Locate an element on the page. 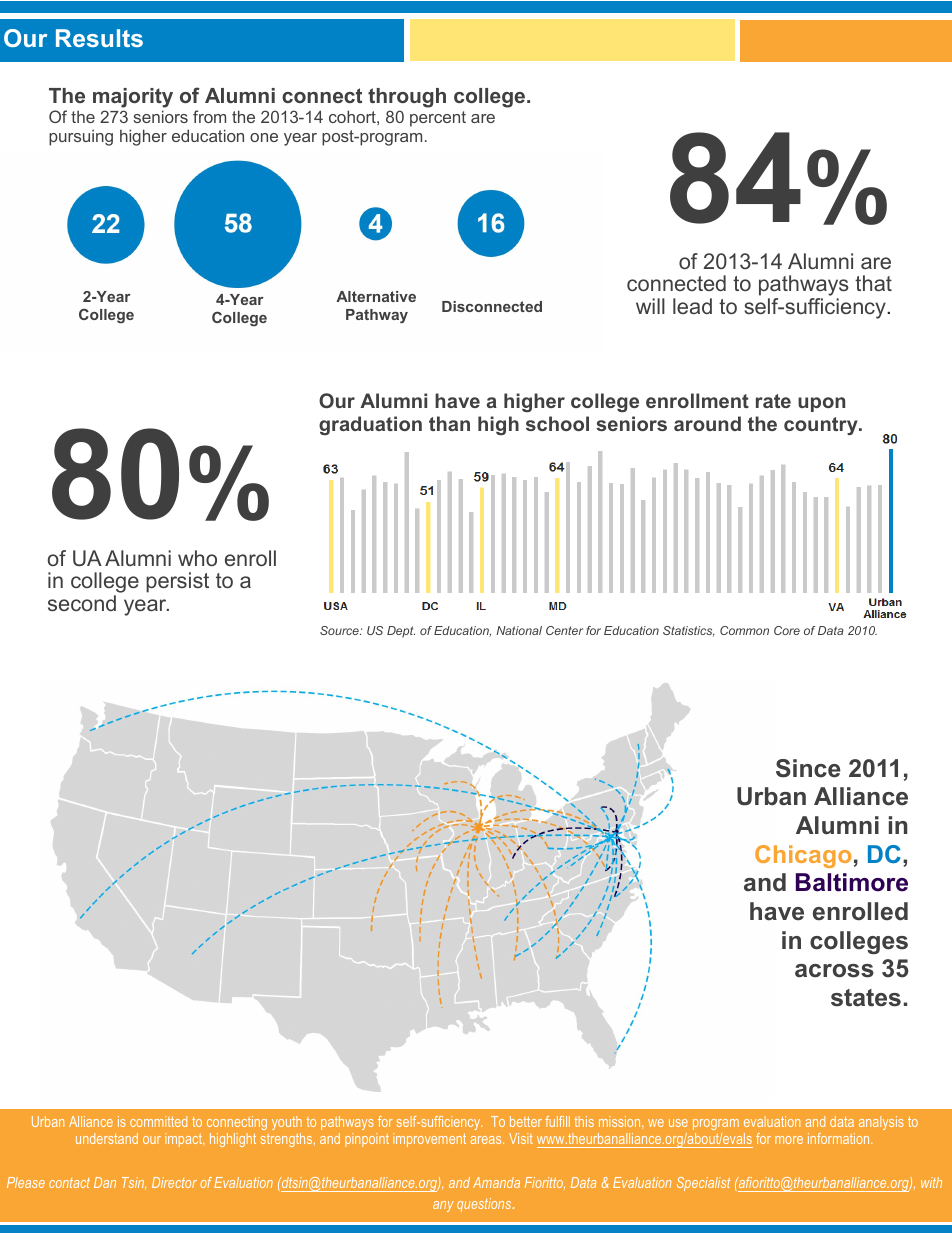  committed is located at coordinates (158, 1121).
